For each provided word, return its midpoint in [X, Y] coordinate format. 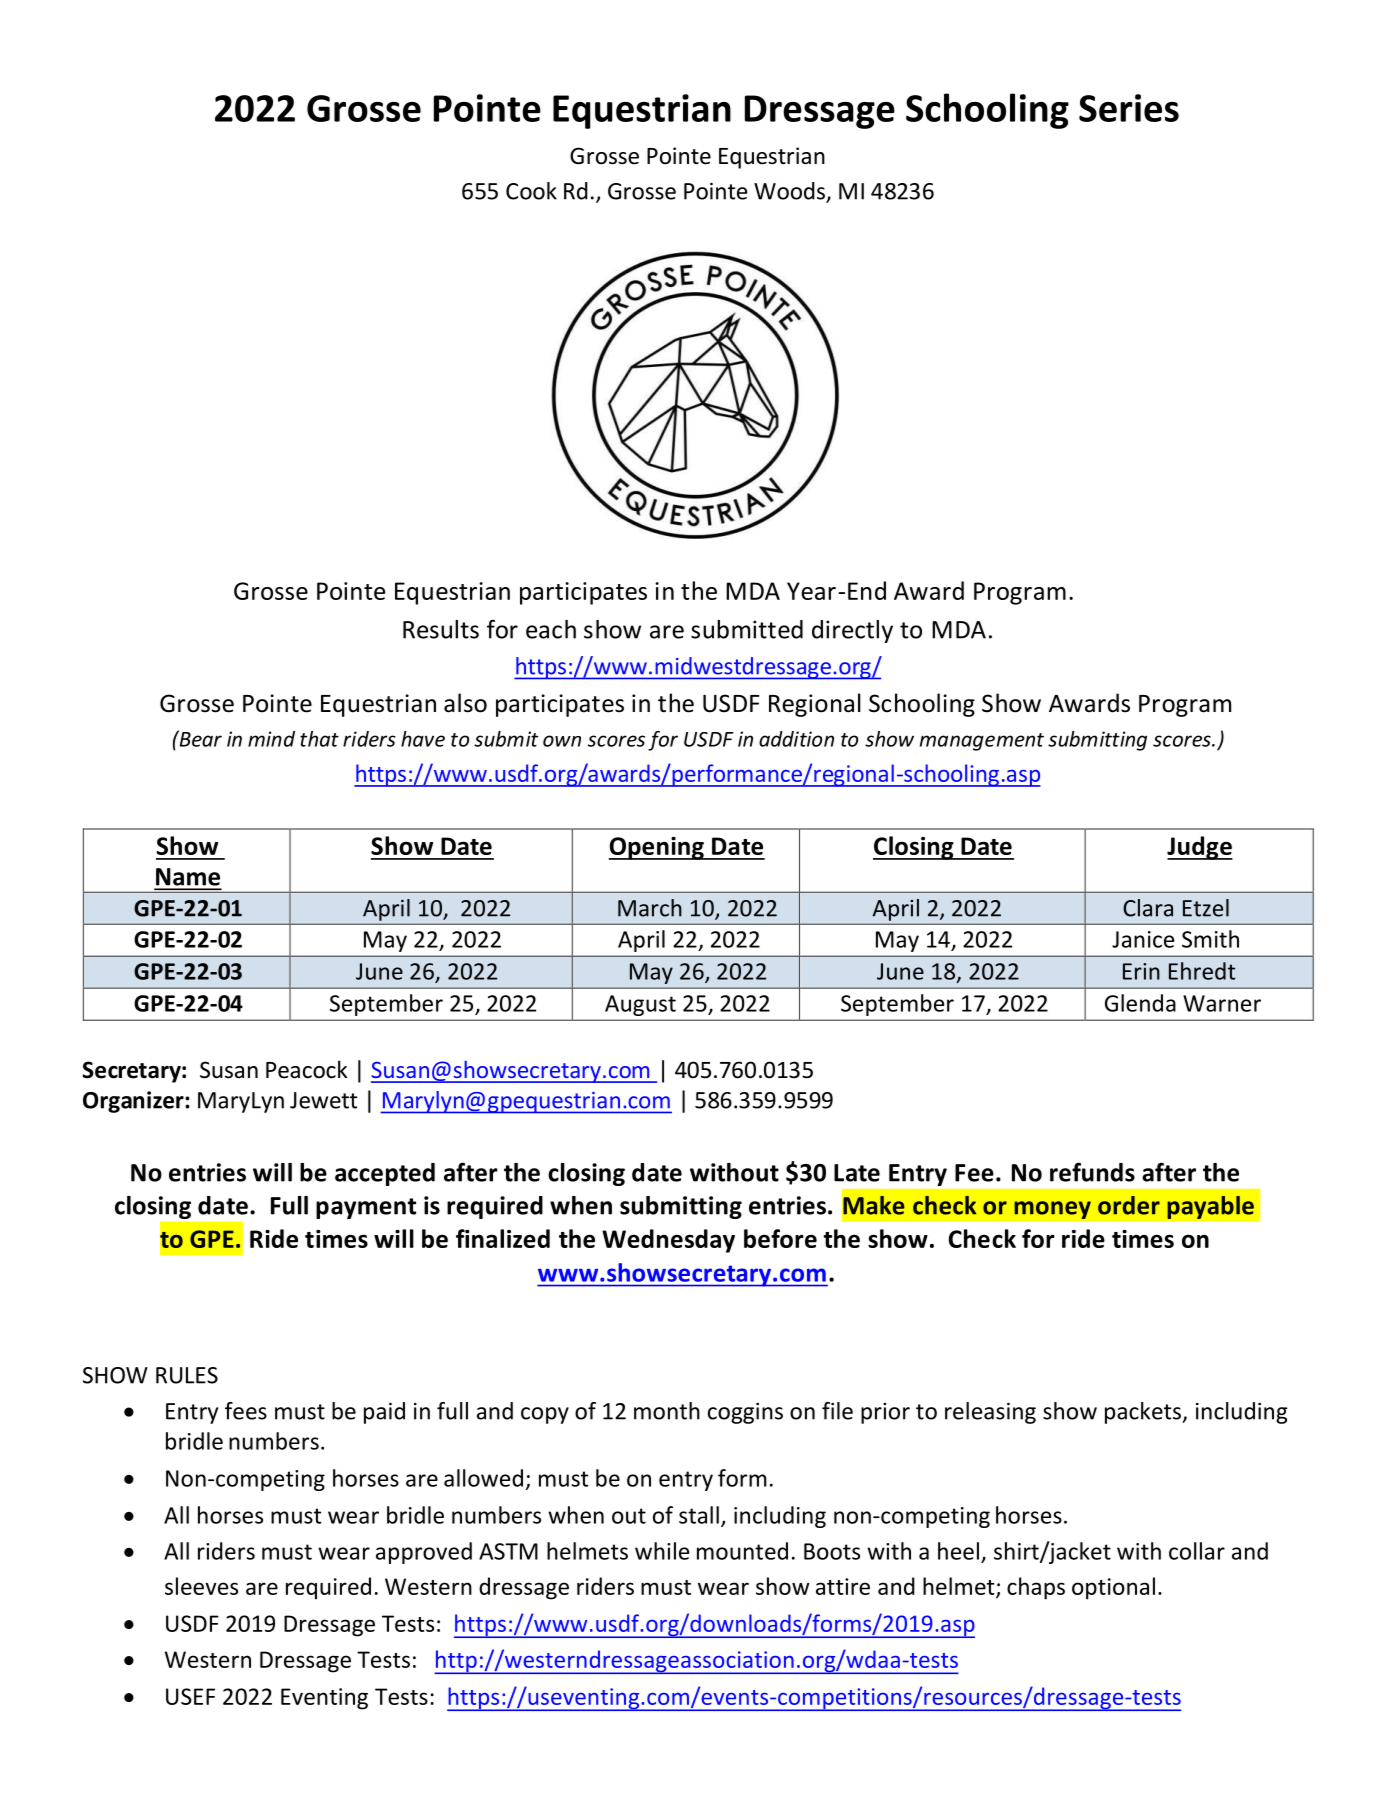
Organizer [134, 1102]
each [551, 629]
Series [1129, 108]
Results [441, 629]
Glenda [1140, 1003]
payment [366, 1208]
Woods [790, 192]
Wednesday [668, 1241]
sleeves [201, 1586]
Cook [531, 191]
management [982, 742]
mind [271, 739]
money [1052, 1210]
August [640, 1005]
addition [796, 739]
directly [852, 631]
